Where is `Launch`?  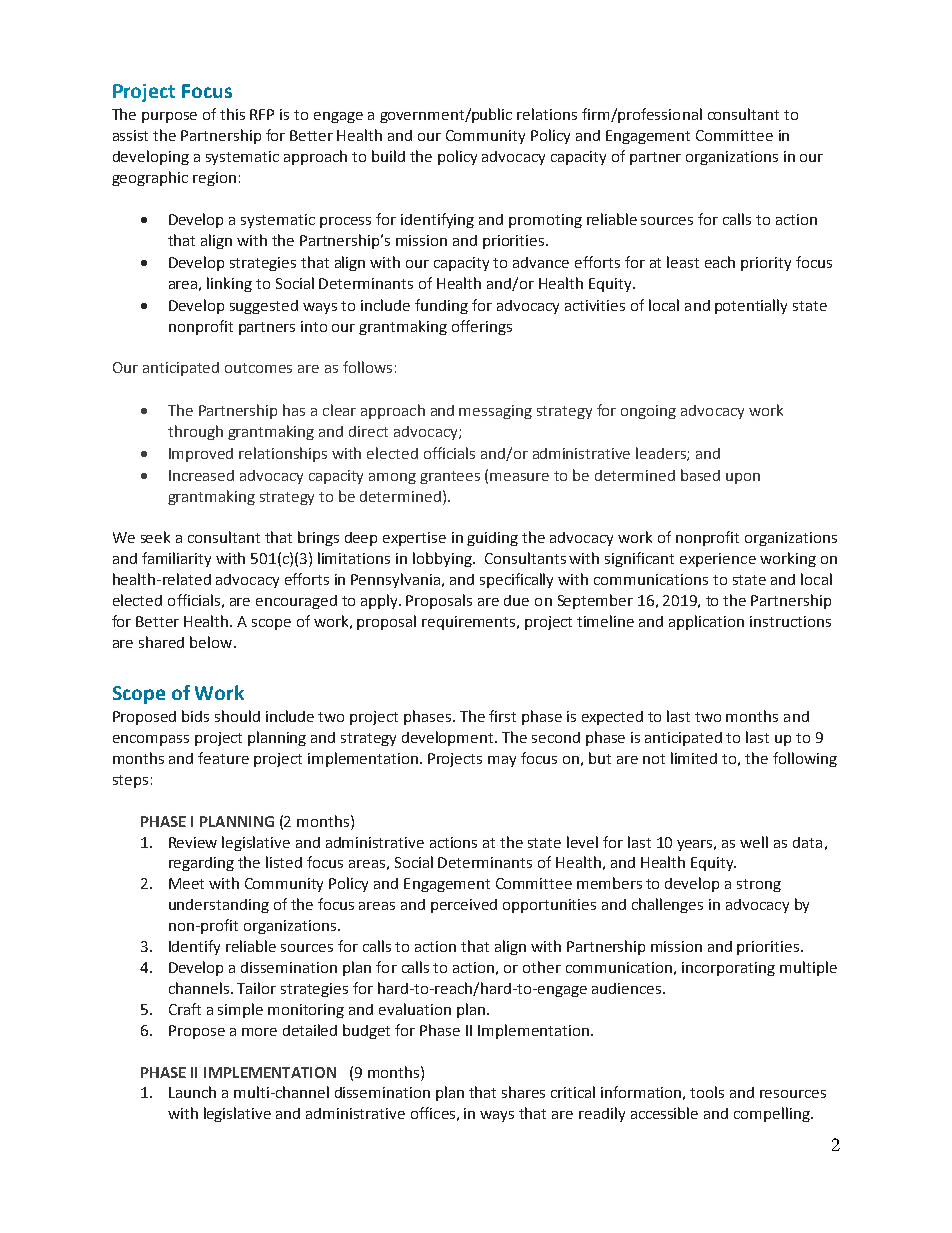
Launch is located at coordinates (192, 1092).
